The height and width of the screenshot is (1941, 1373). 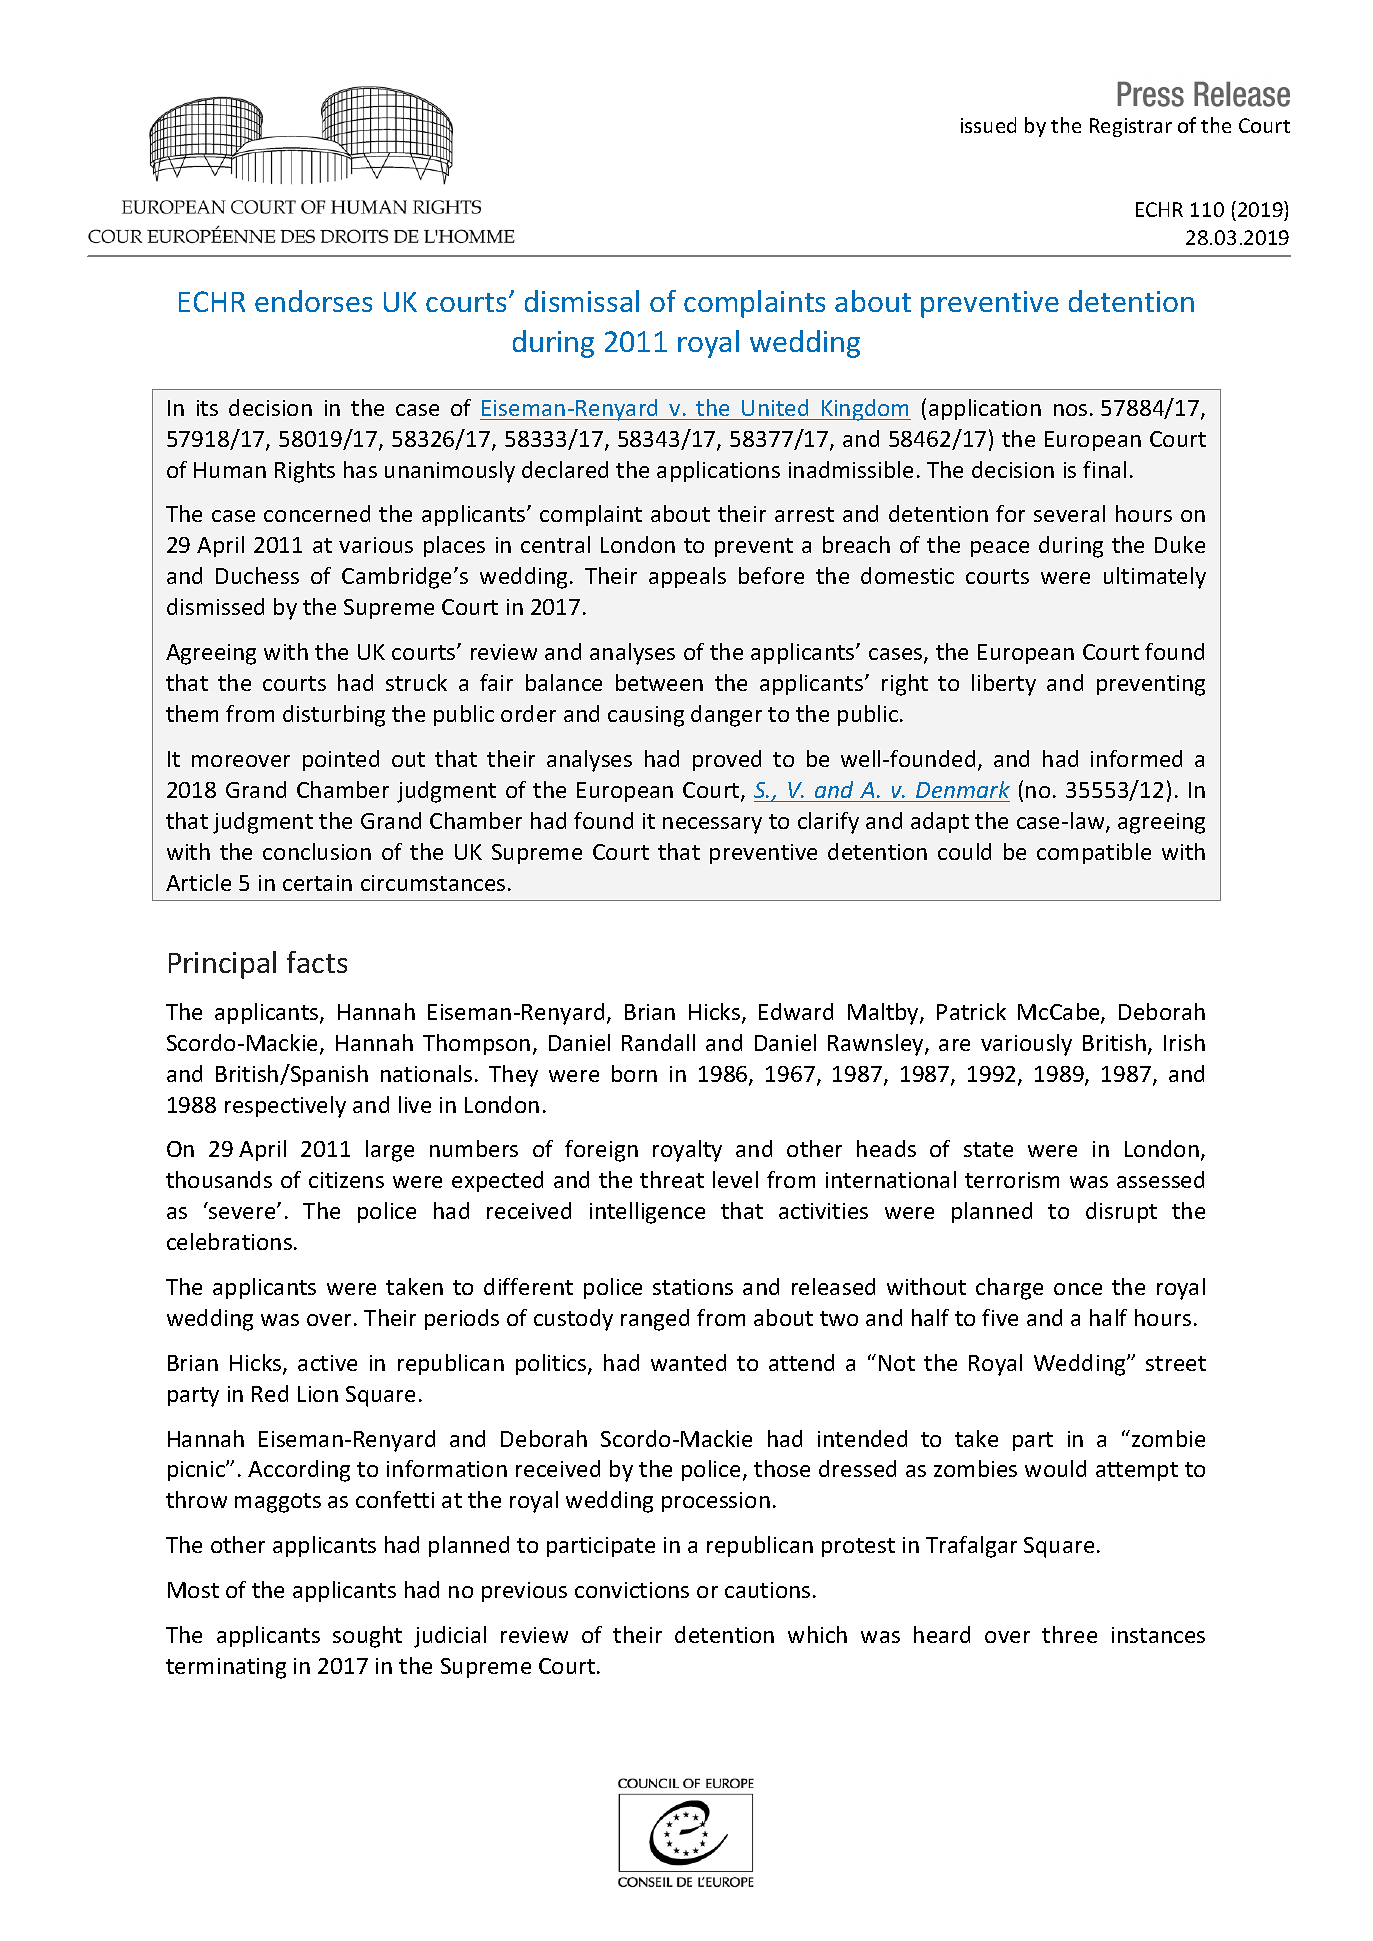 What do you see at coordinates (672, 1179) in the screenshot?
I see `threat` at bounding box center [672, 1179].
